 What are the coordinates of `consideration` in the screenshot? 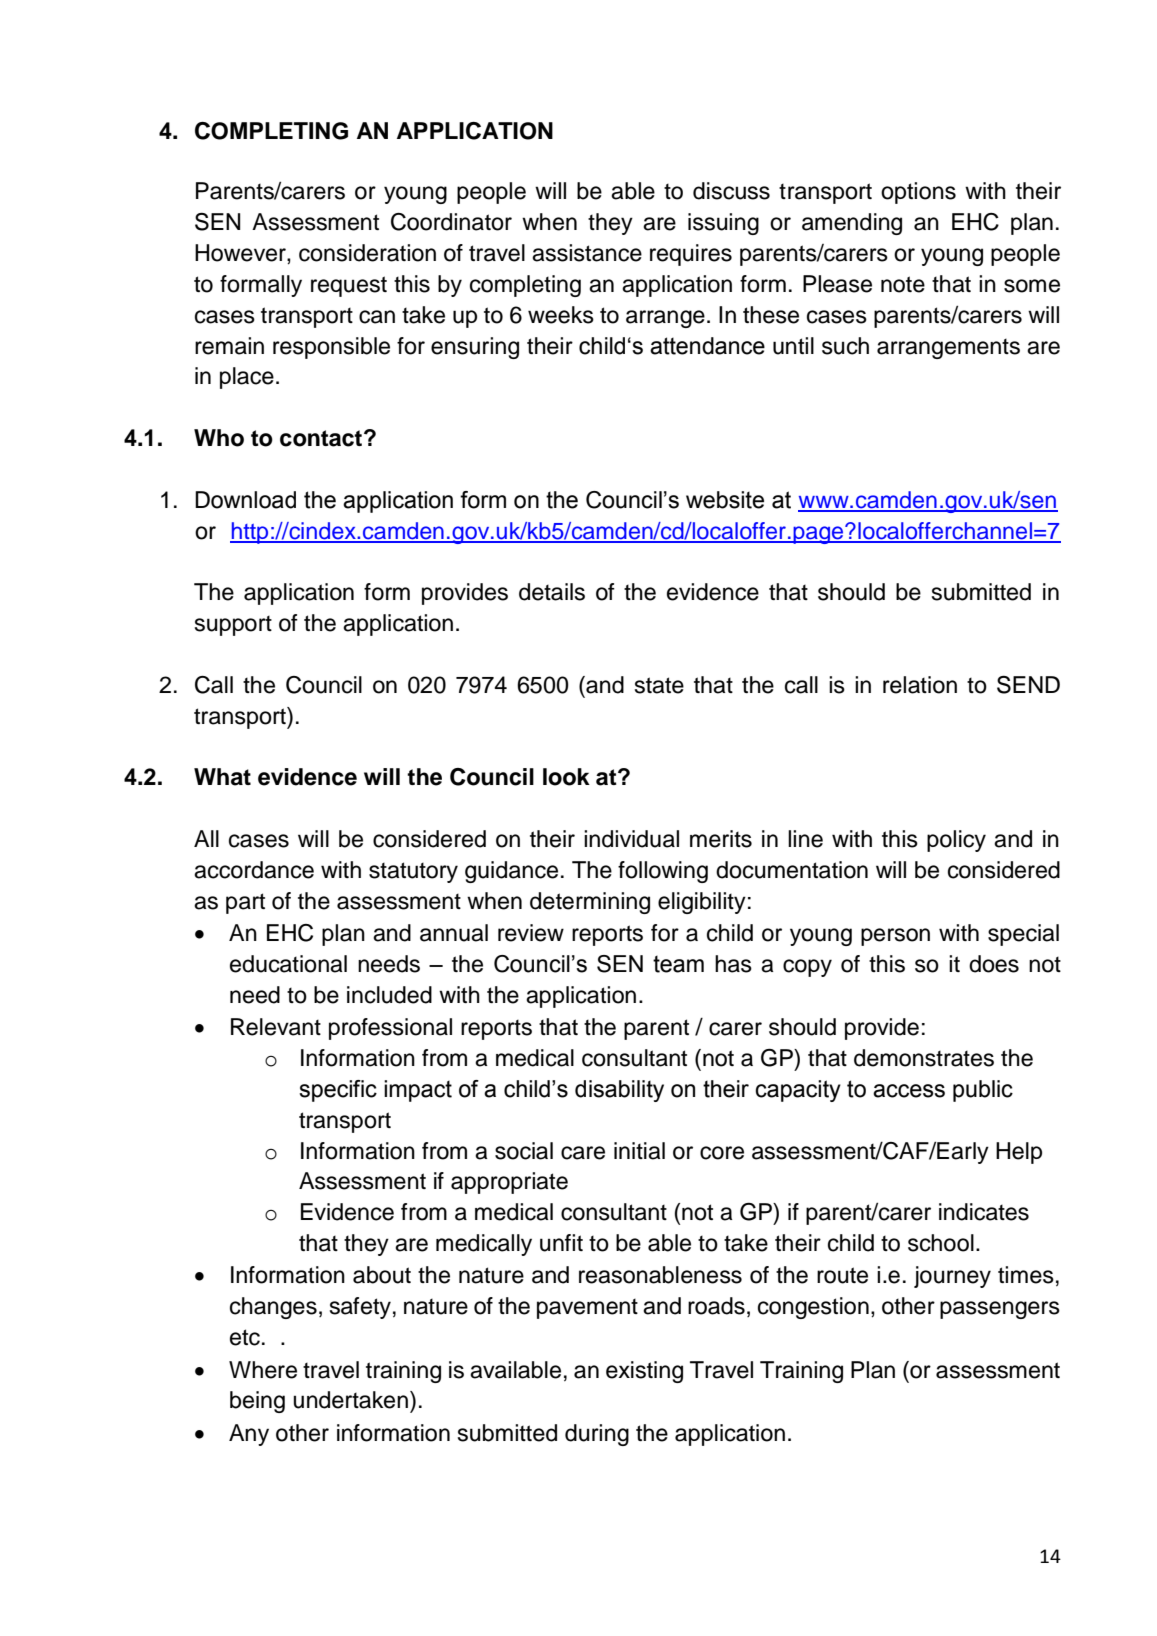 It's located at (367, 253).
